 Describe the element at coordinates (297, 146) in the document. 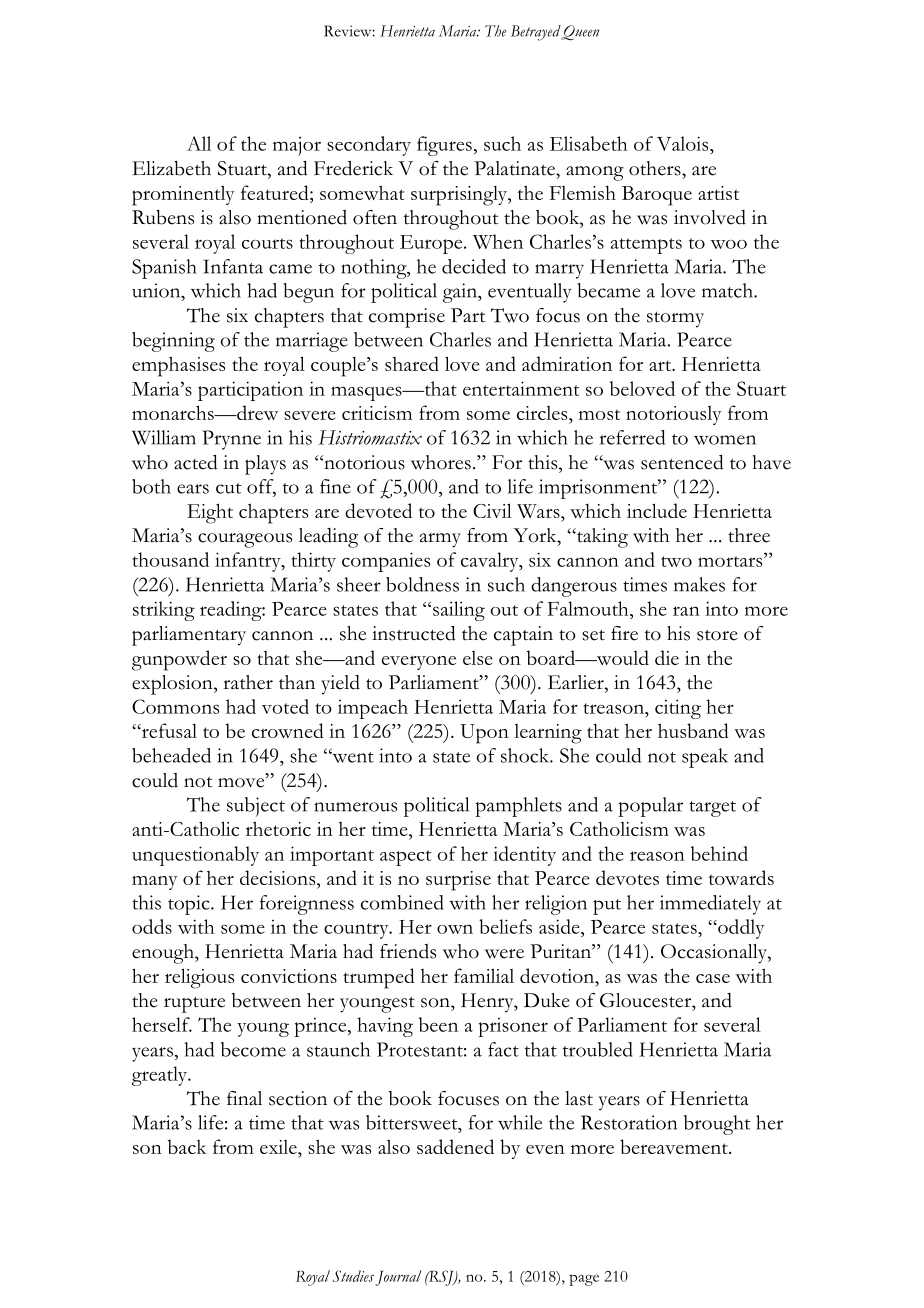

I see `major` at that location.
